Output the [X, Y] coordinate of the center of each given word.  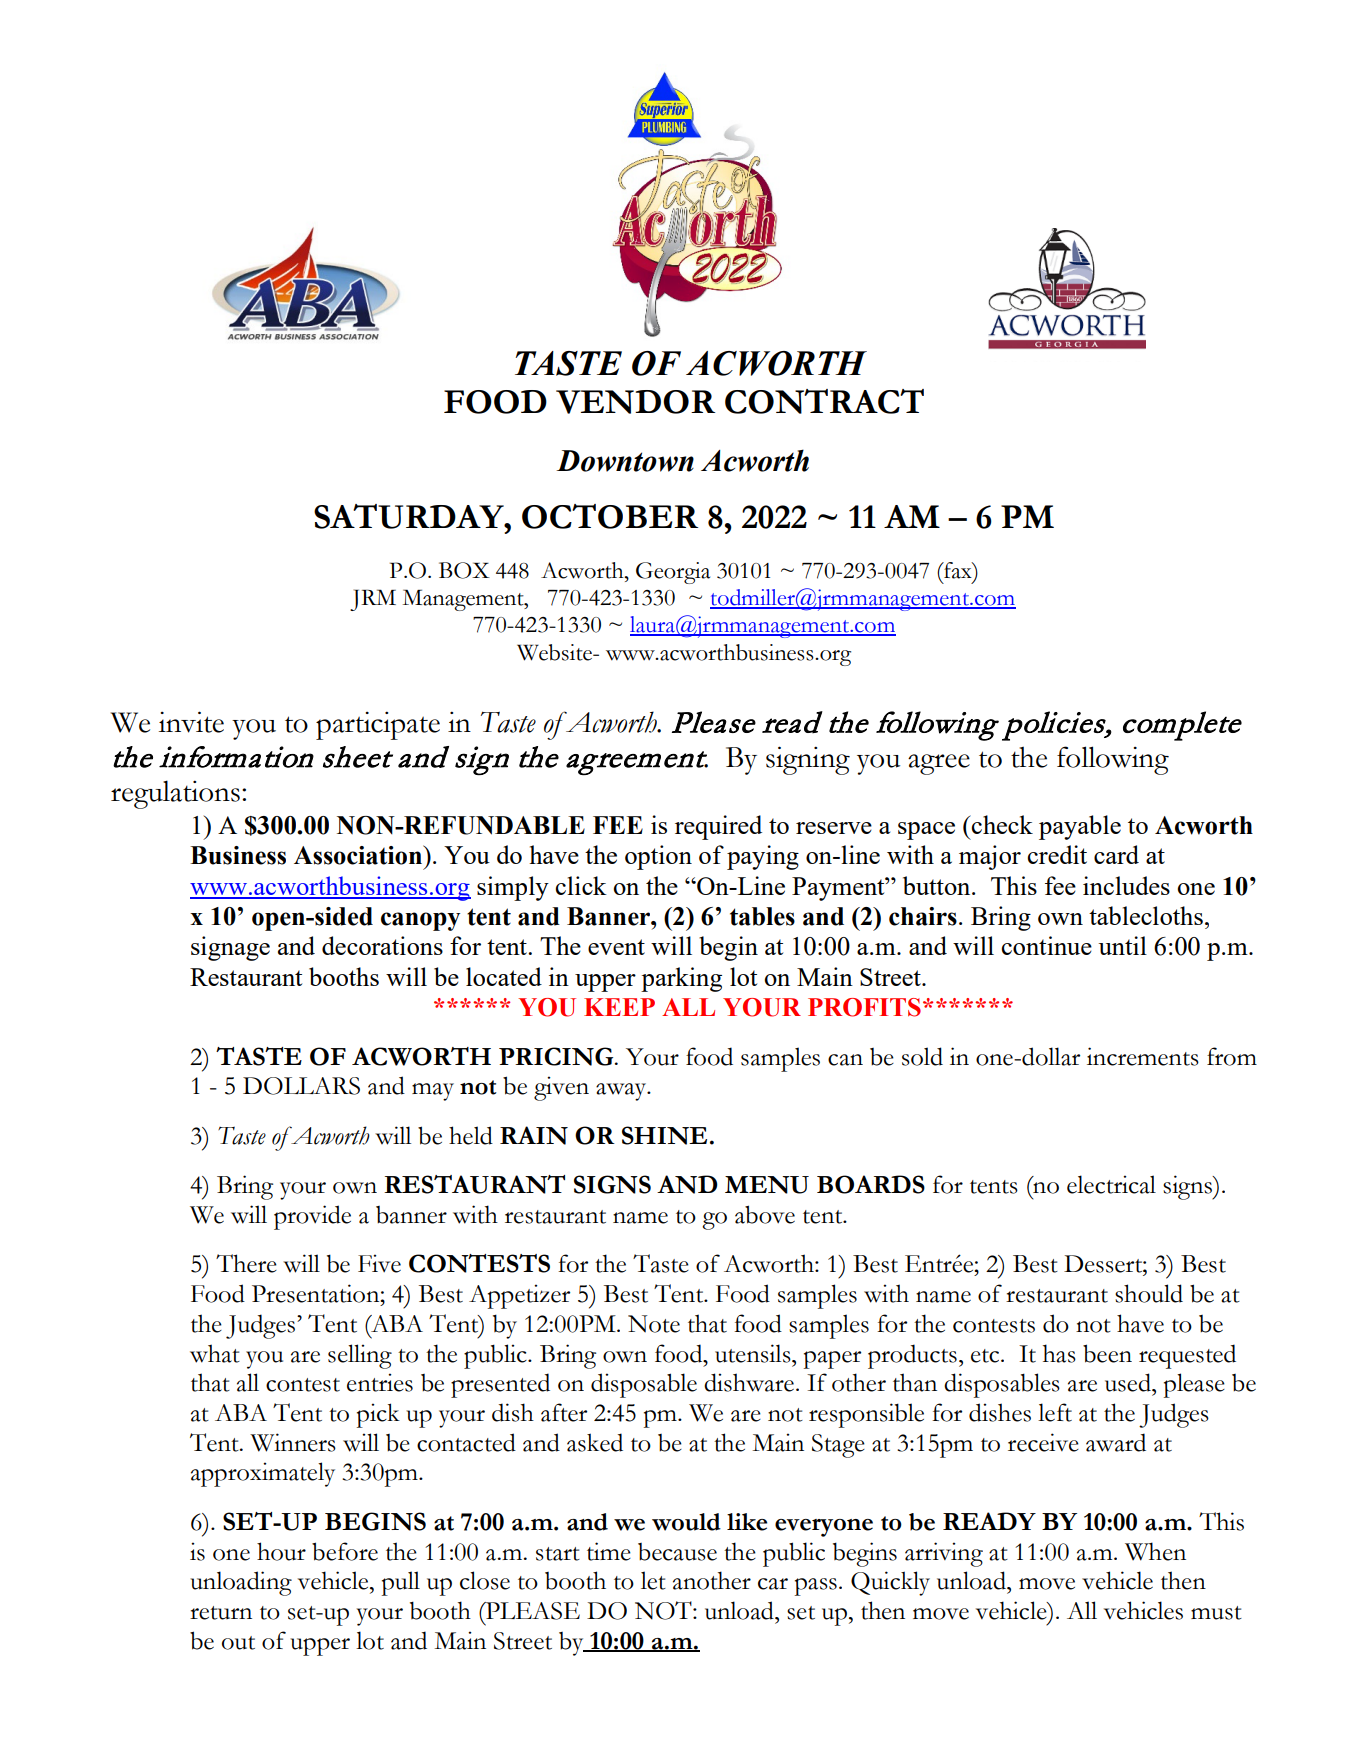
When [1155, 1551]
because [677, 1552]
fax [958, 570]
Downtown [625, 461]
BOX [464, 570]
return [221, 1613]
